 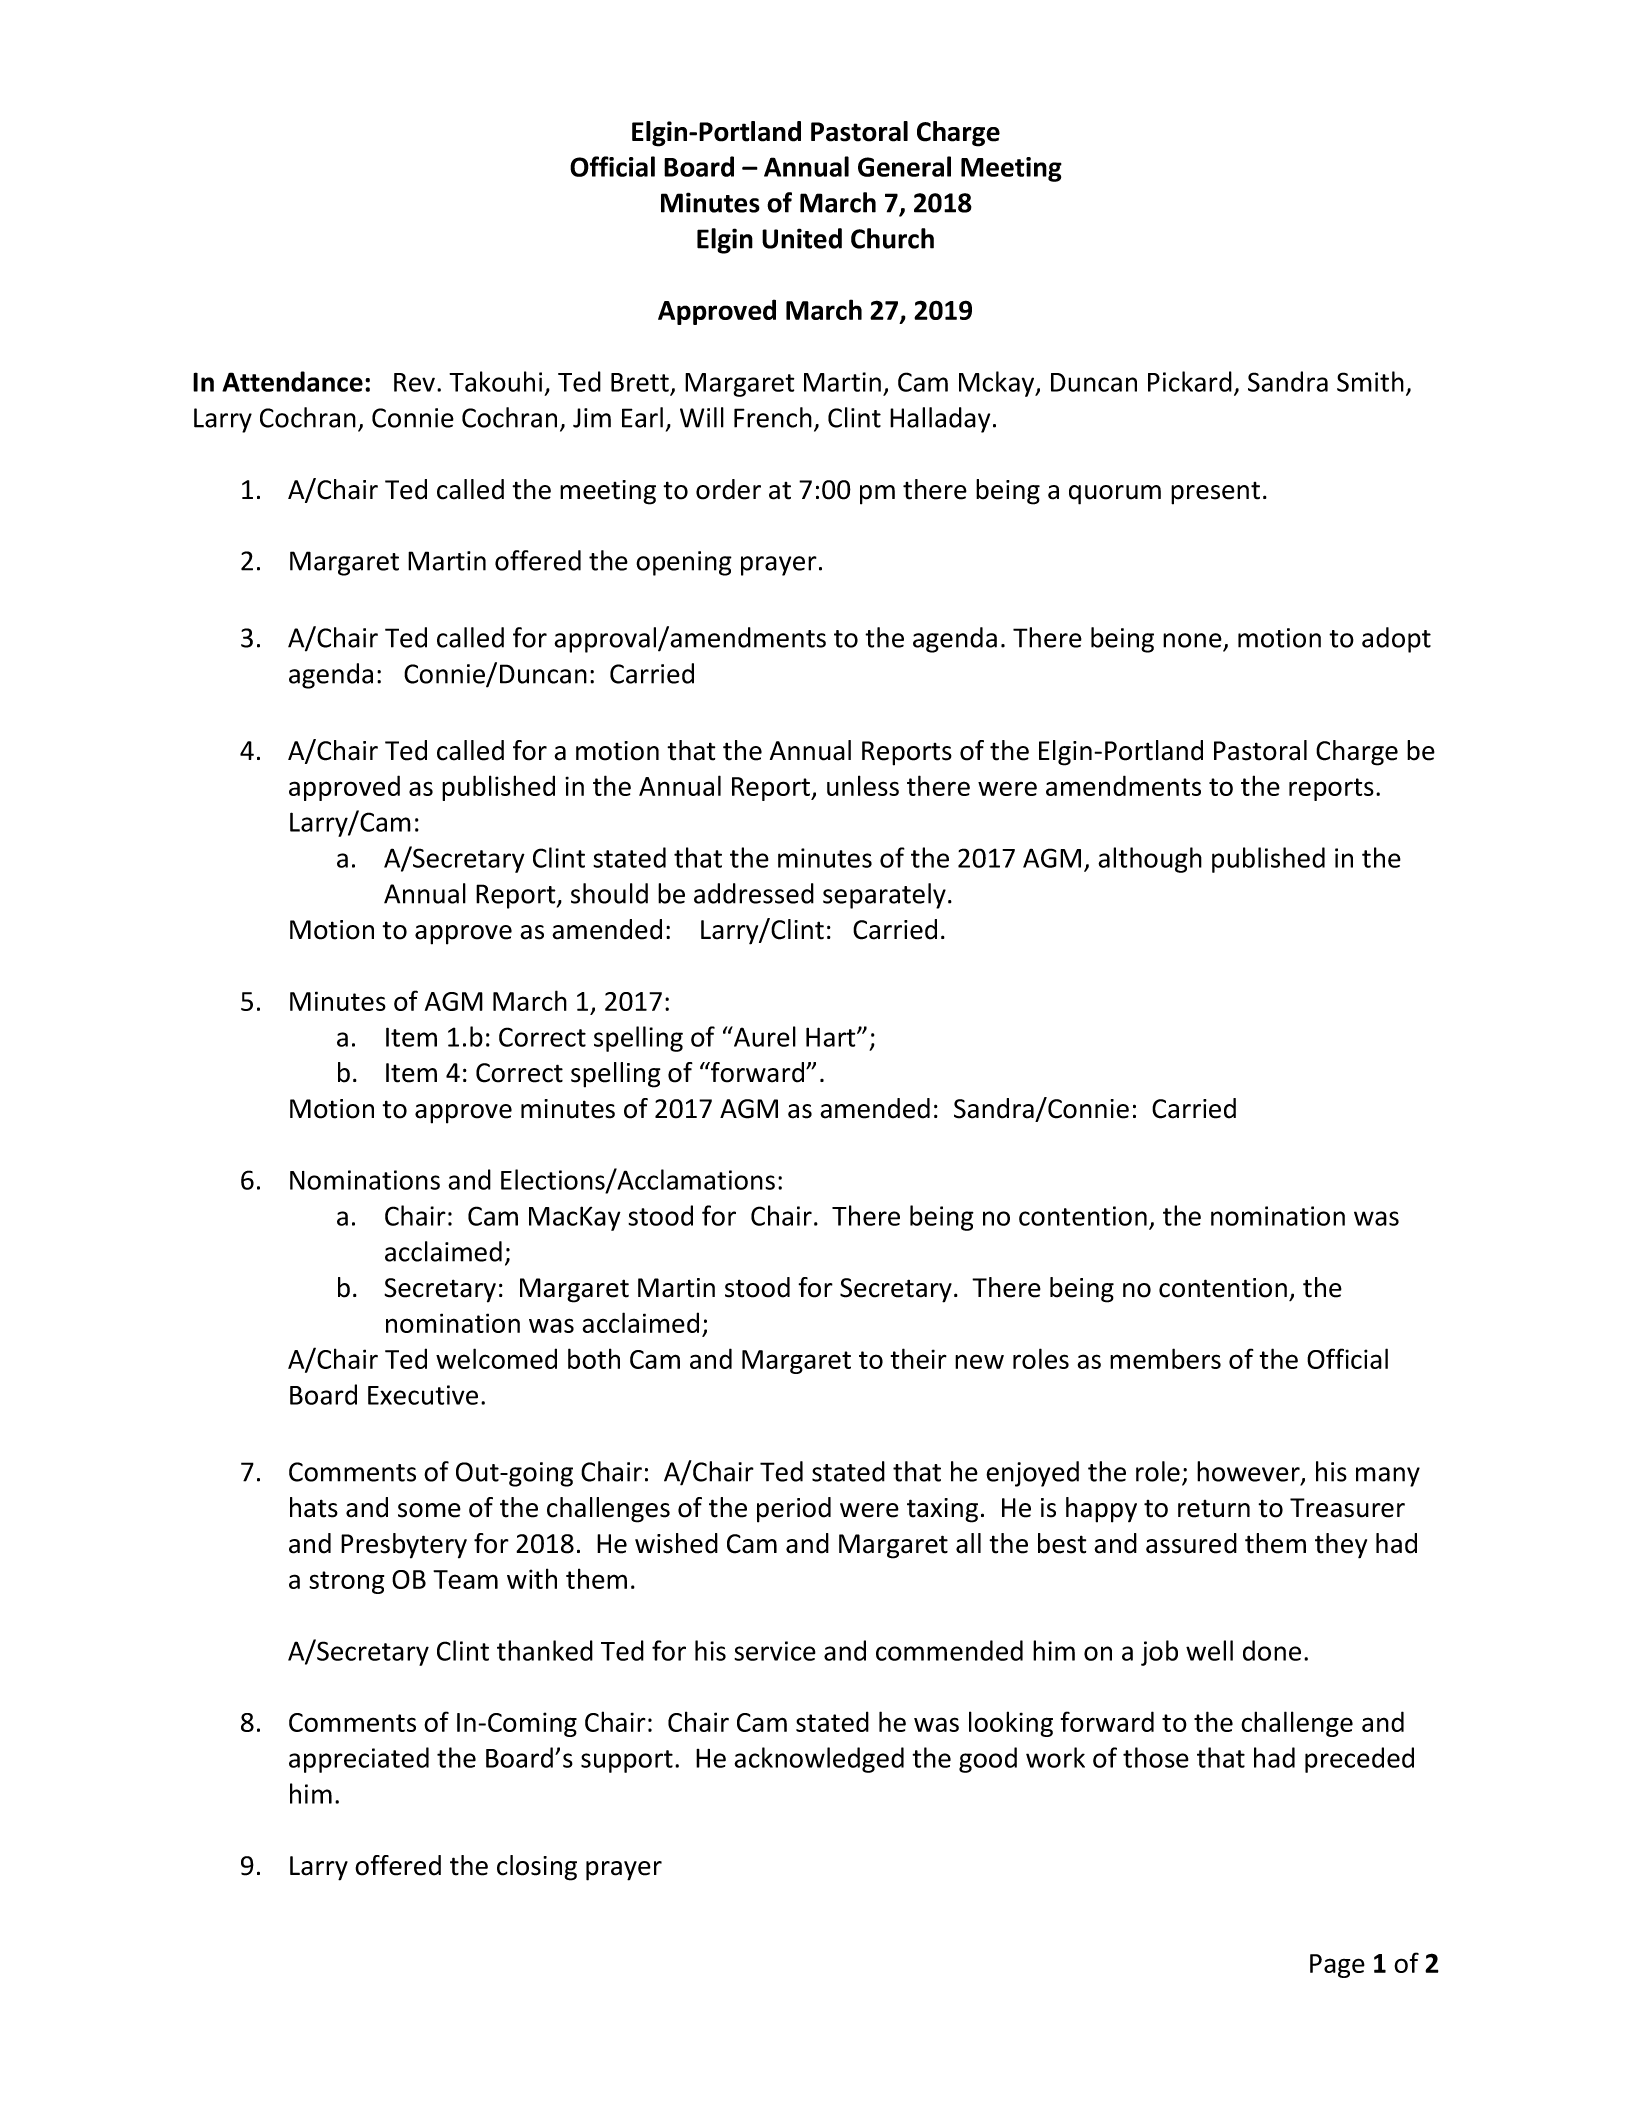 What do you see at coordinates (1249, 1472) in the document?
I see `however` at bounding box center [1249, 1472].
